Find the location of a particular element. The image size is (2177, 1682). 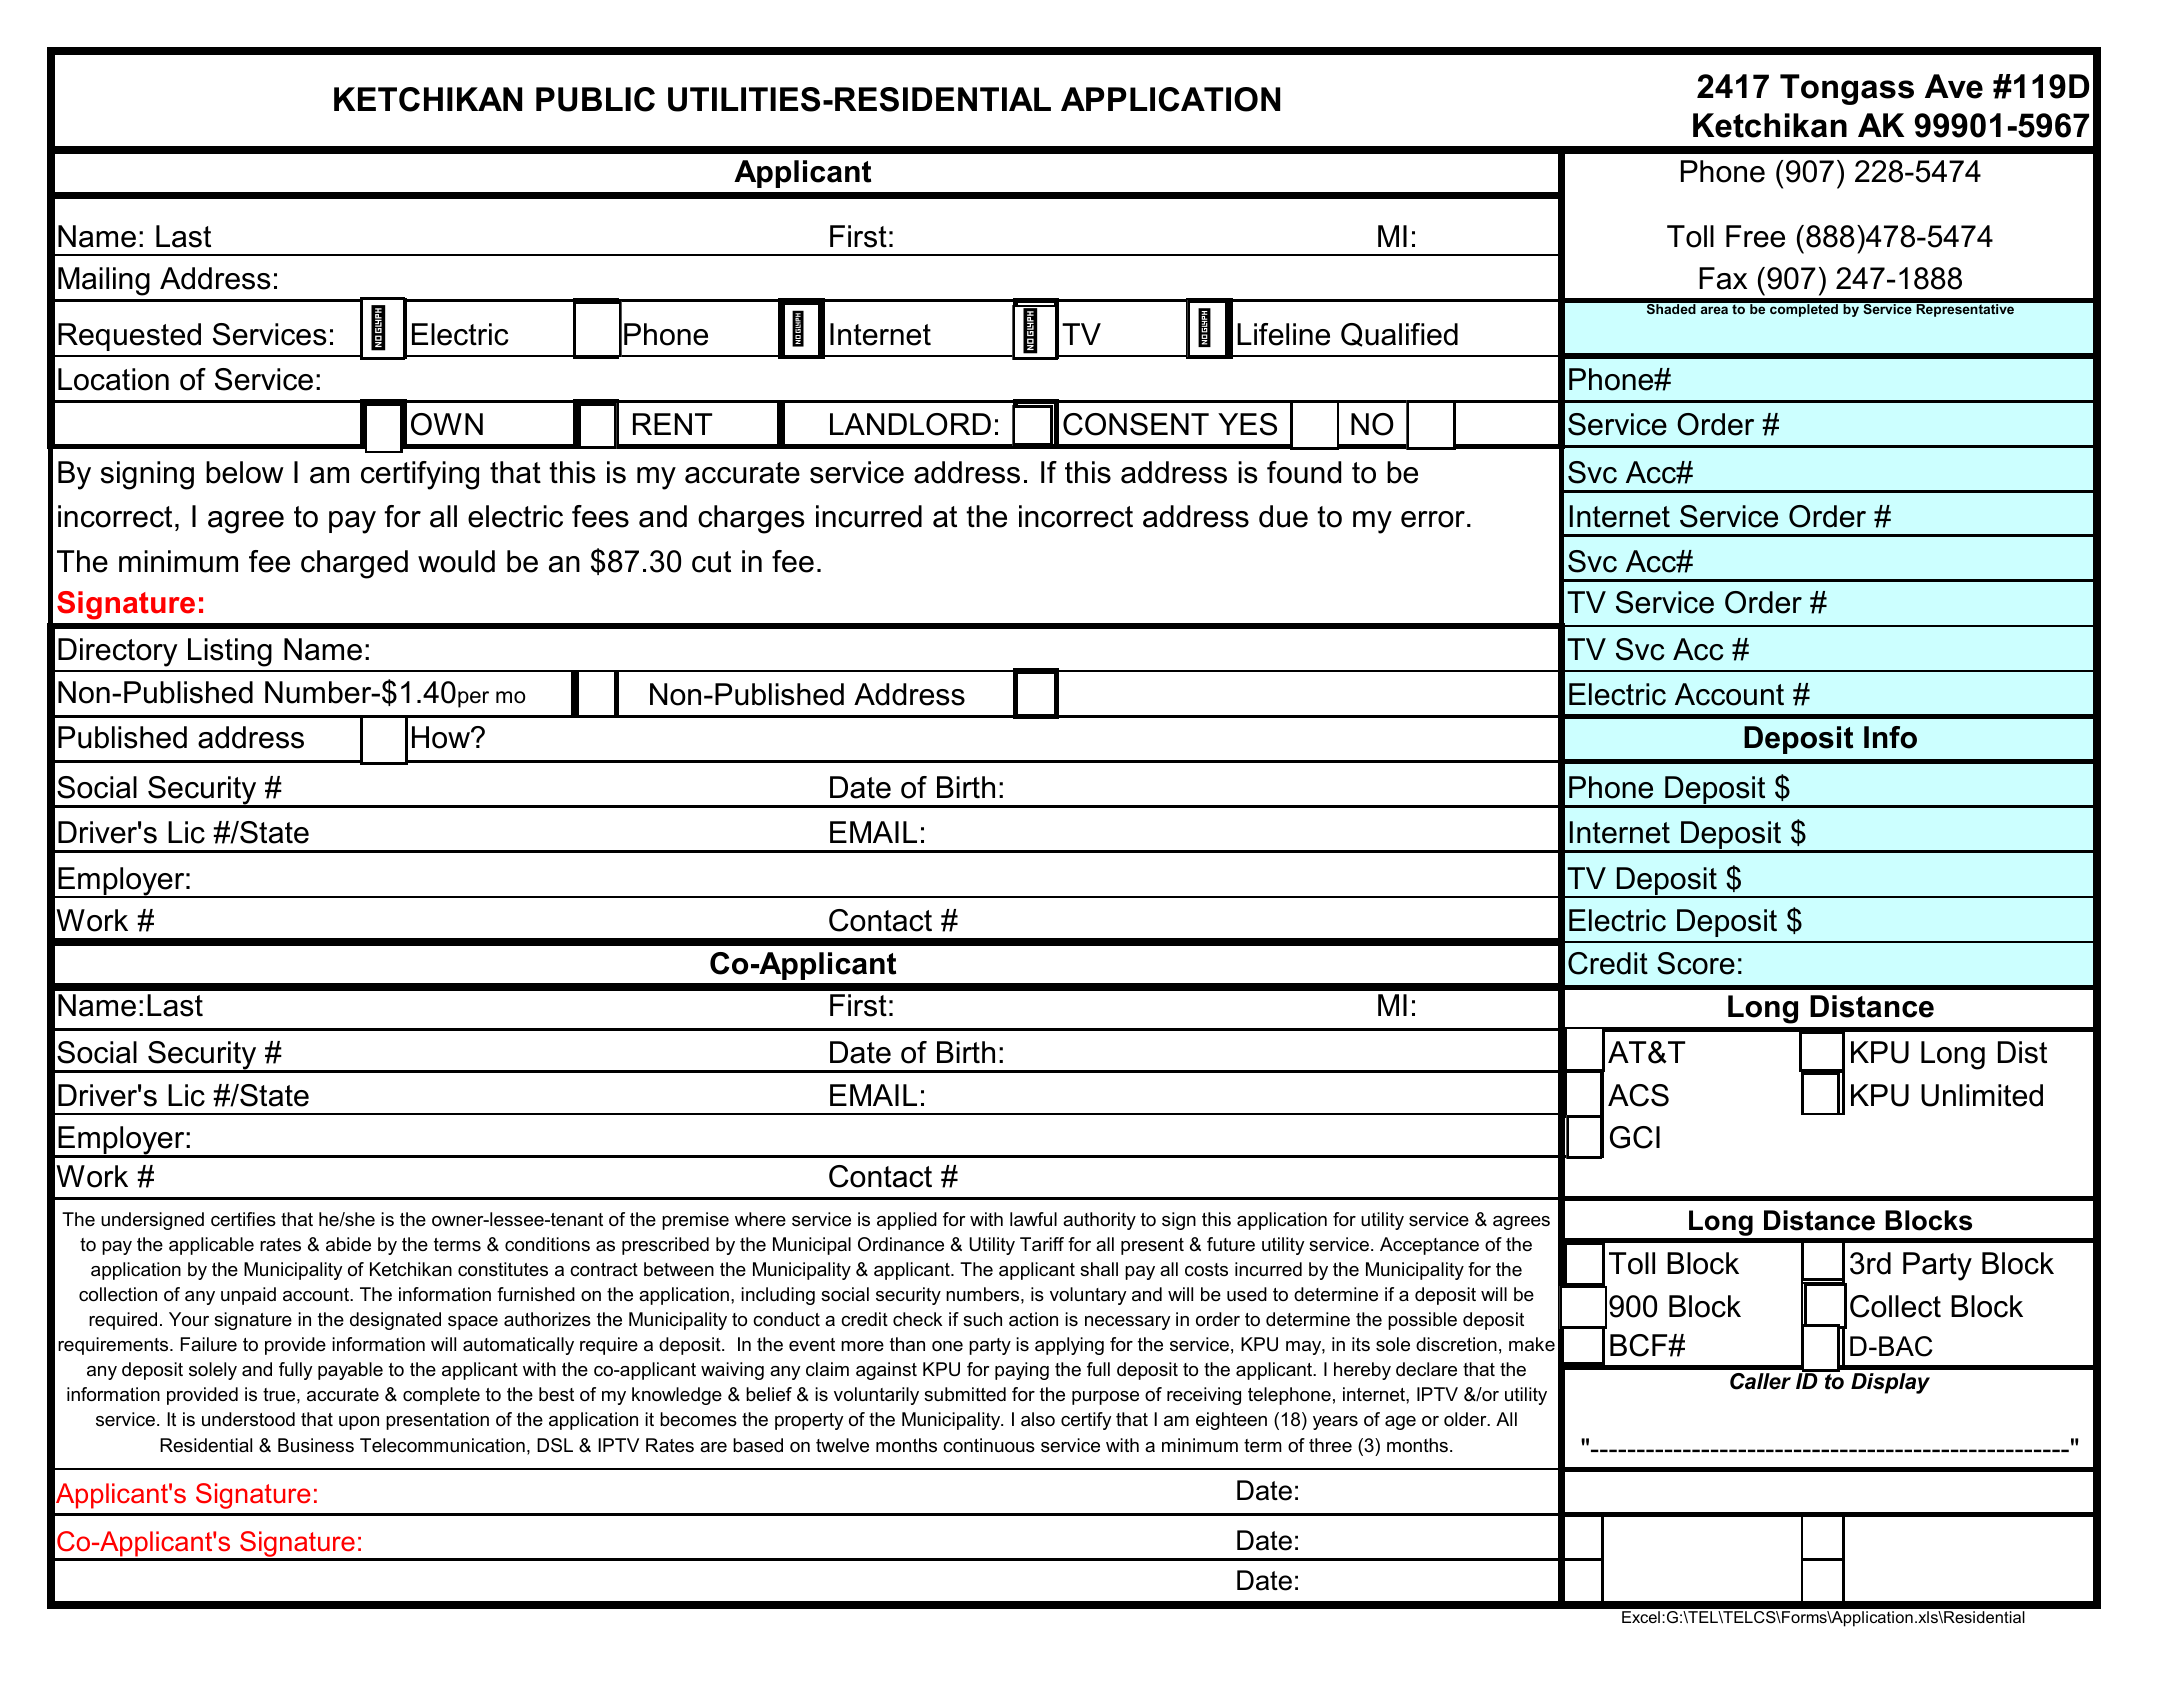

PUBLIC is located at coordinates (595, 99).
